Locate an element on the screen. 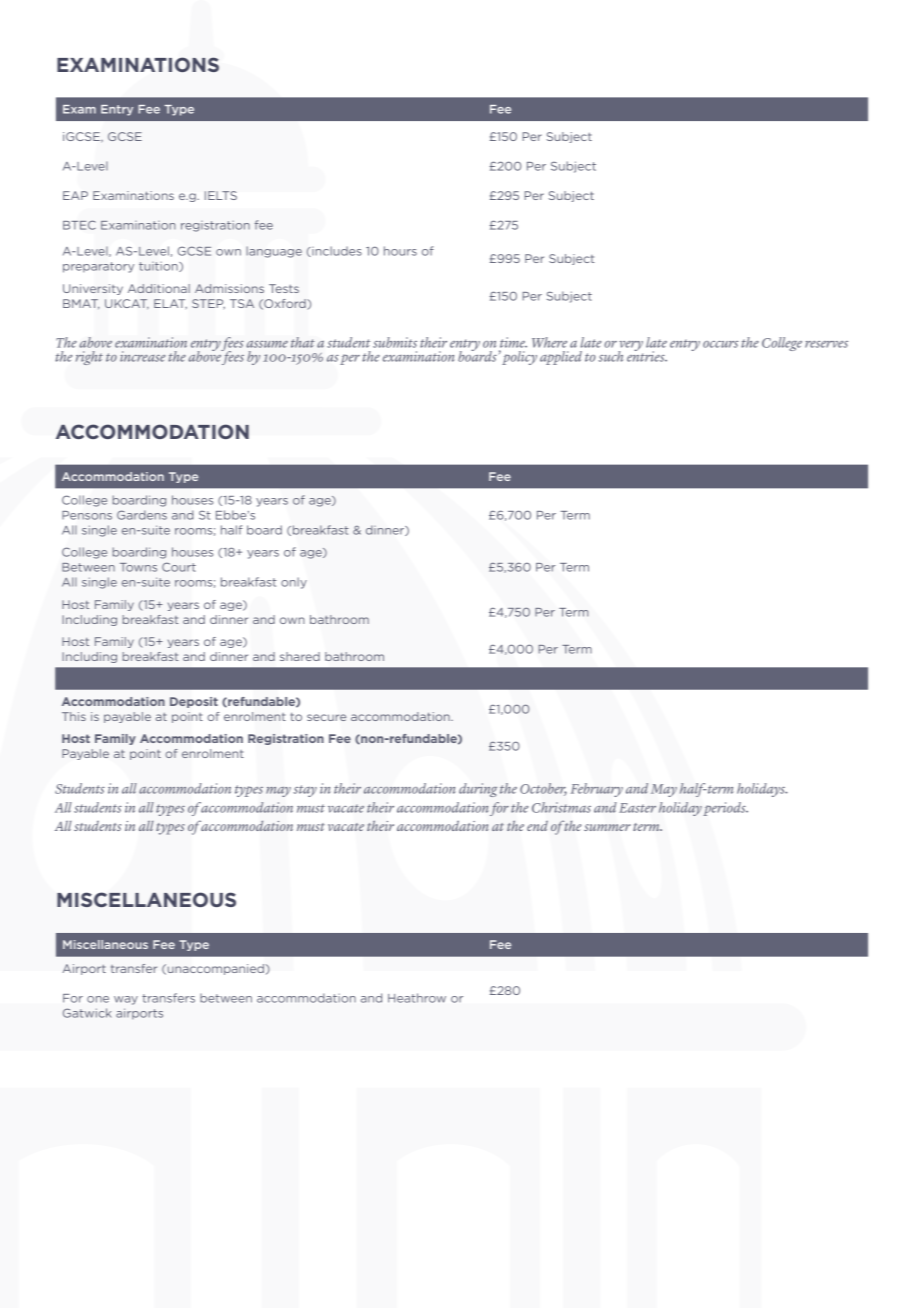  way is located at coordinates (126, 1000).
